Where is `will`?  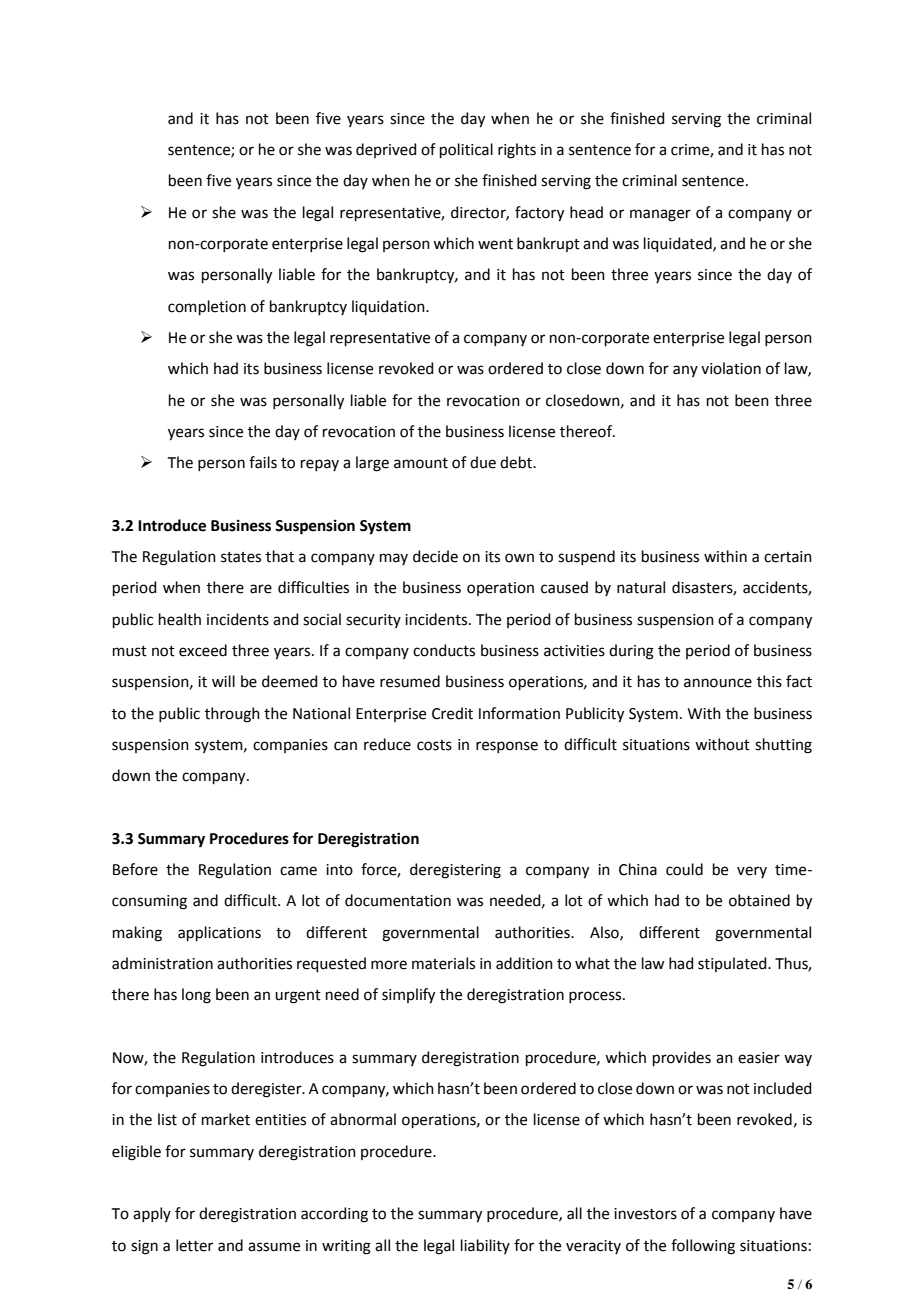 will is located at coordinates (223, 681).
